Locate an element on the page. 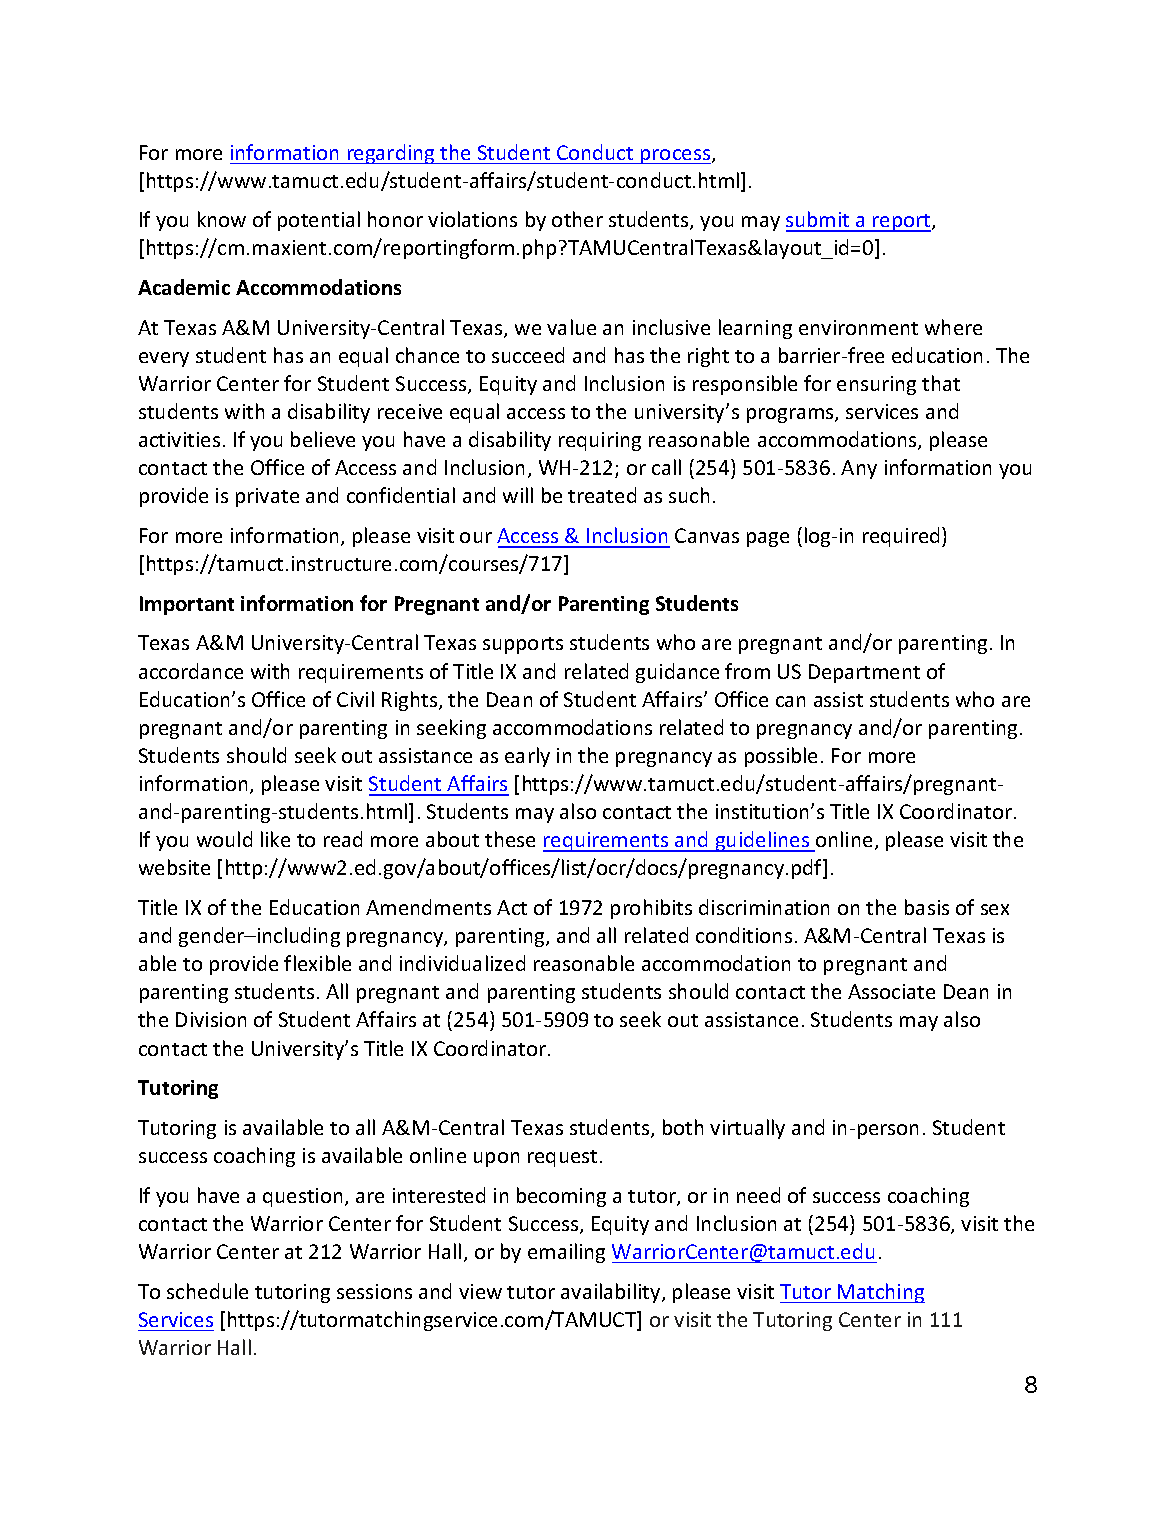 This page has width=1174, height=1520. Civil is located at coordinates (355, 699).
